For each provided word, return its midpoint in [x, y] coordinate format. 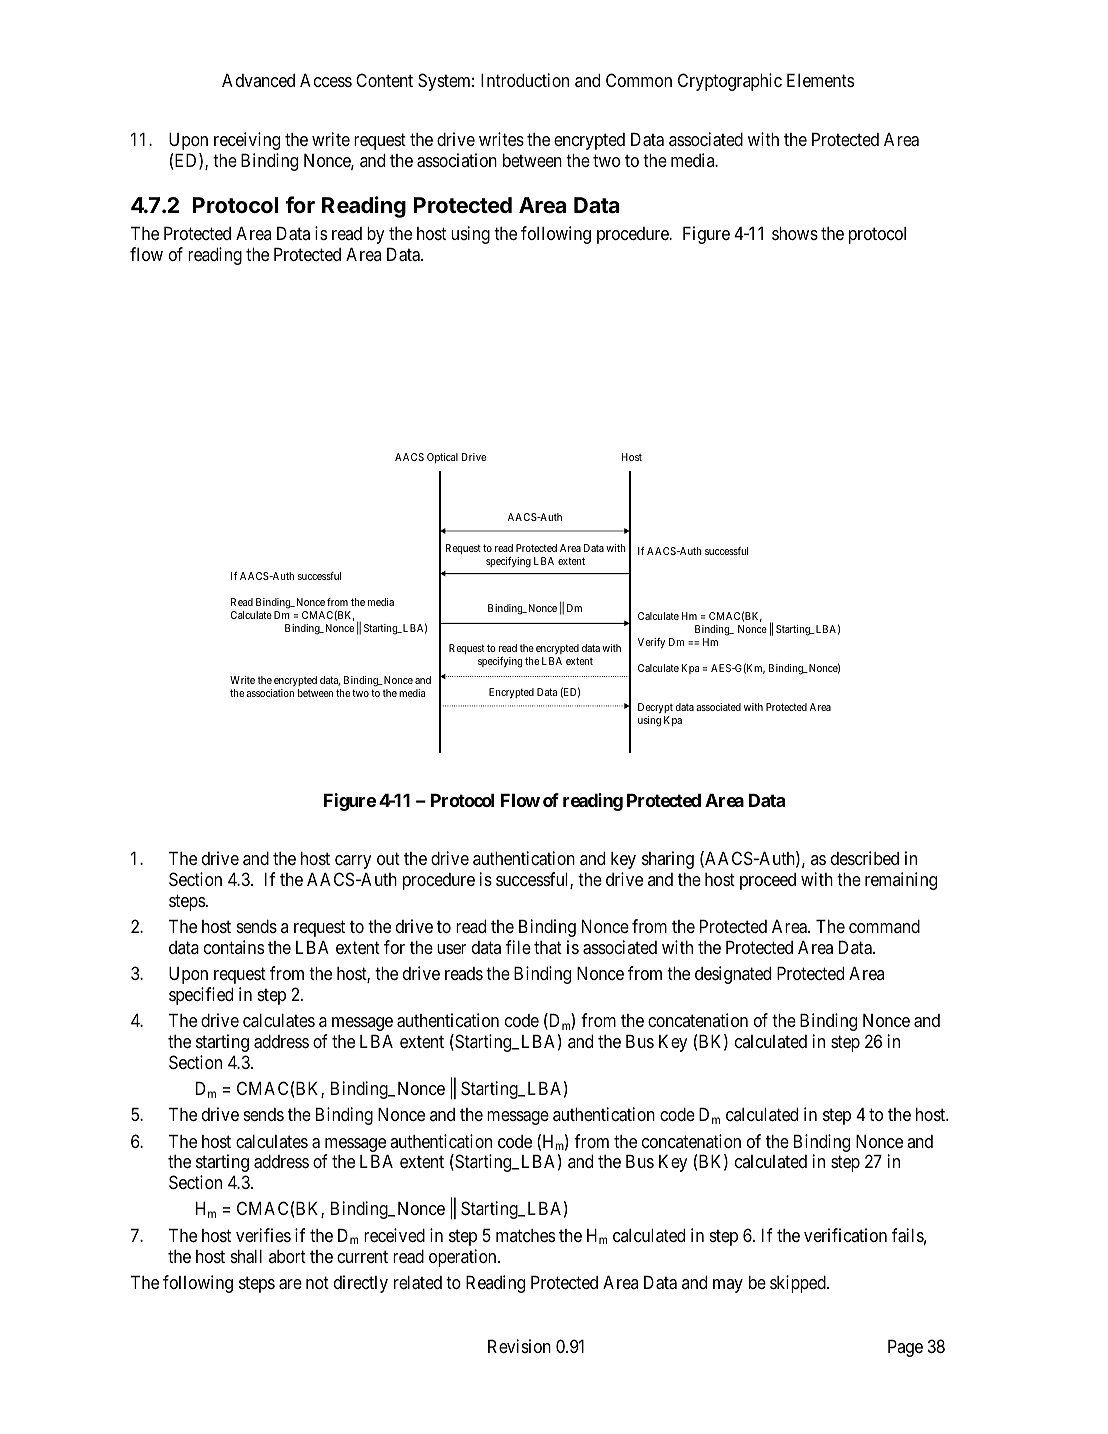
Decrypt [655, 710]
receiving [247, 141]
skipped [799, 1284]
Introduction [525, 80]
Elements [820, 80]
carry [353, 862]
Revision [519, 1346]
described [865, 858]
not [317, 1282]
